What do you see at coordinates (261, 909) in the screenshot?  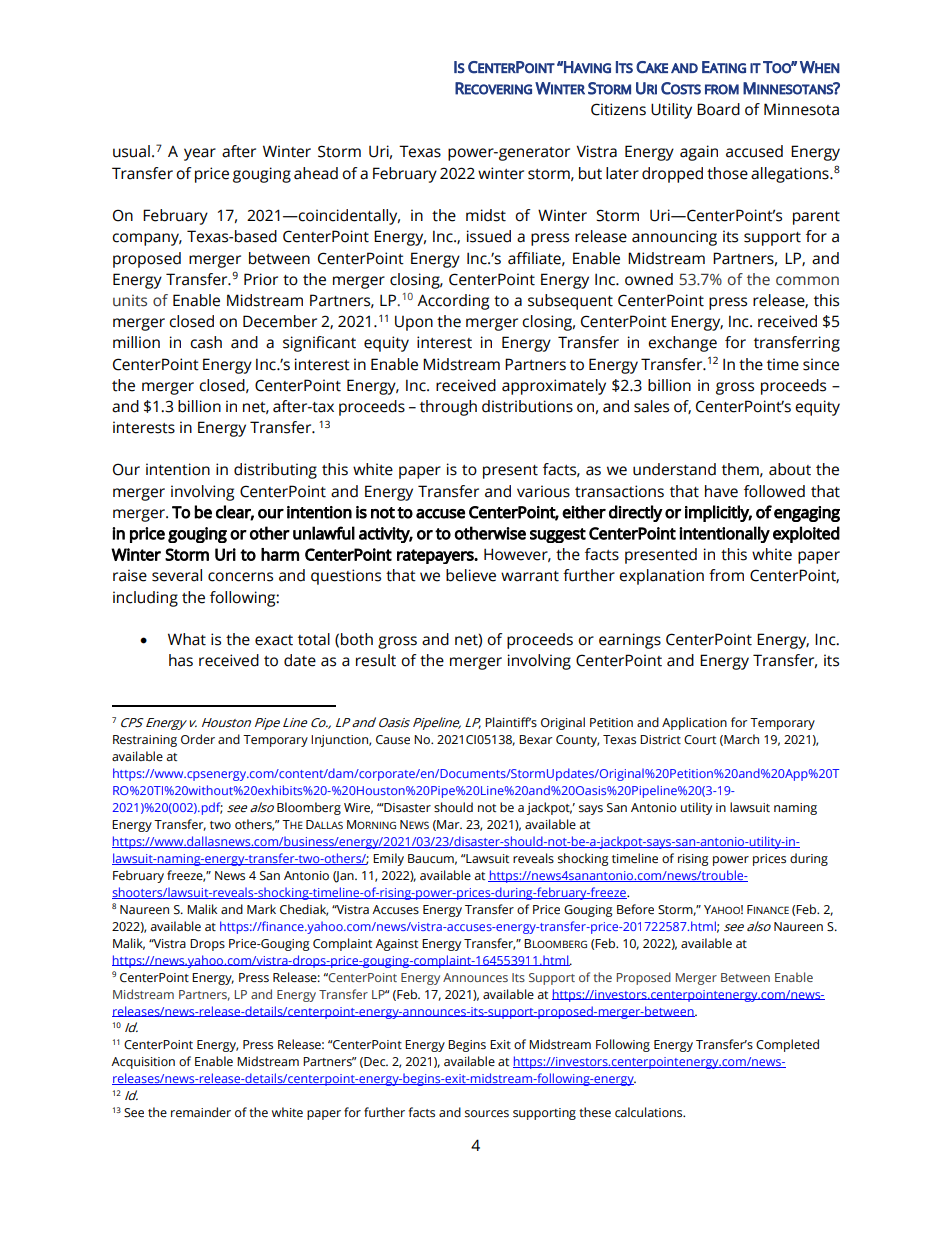 I see `Mark` at bounding box center [261, 909].
